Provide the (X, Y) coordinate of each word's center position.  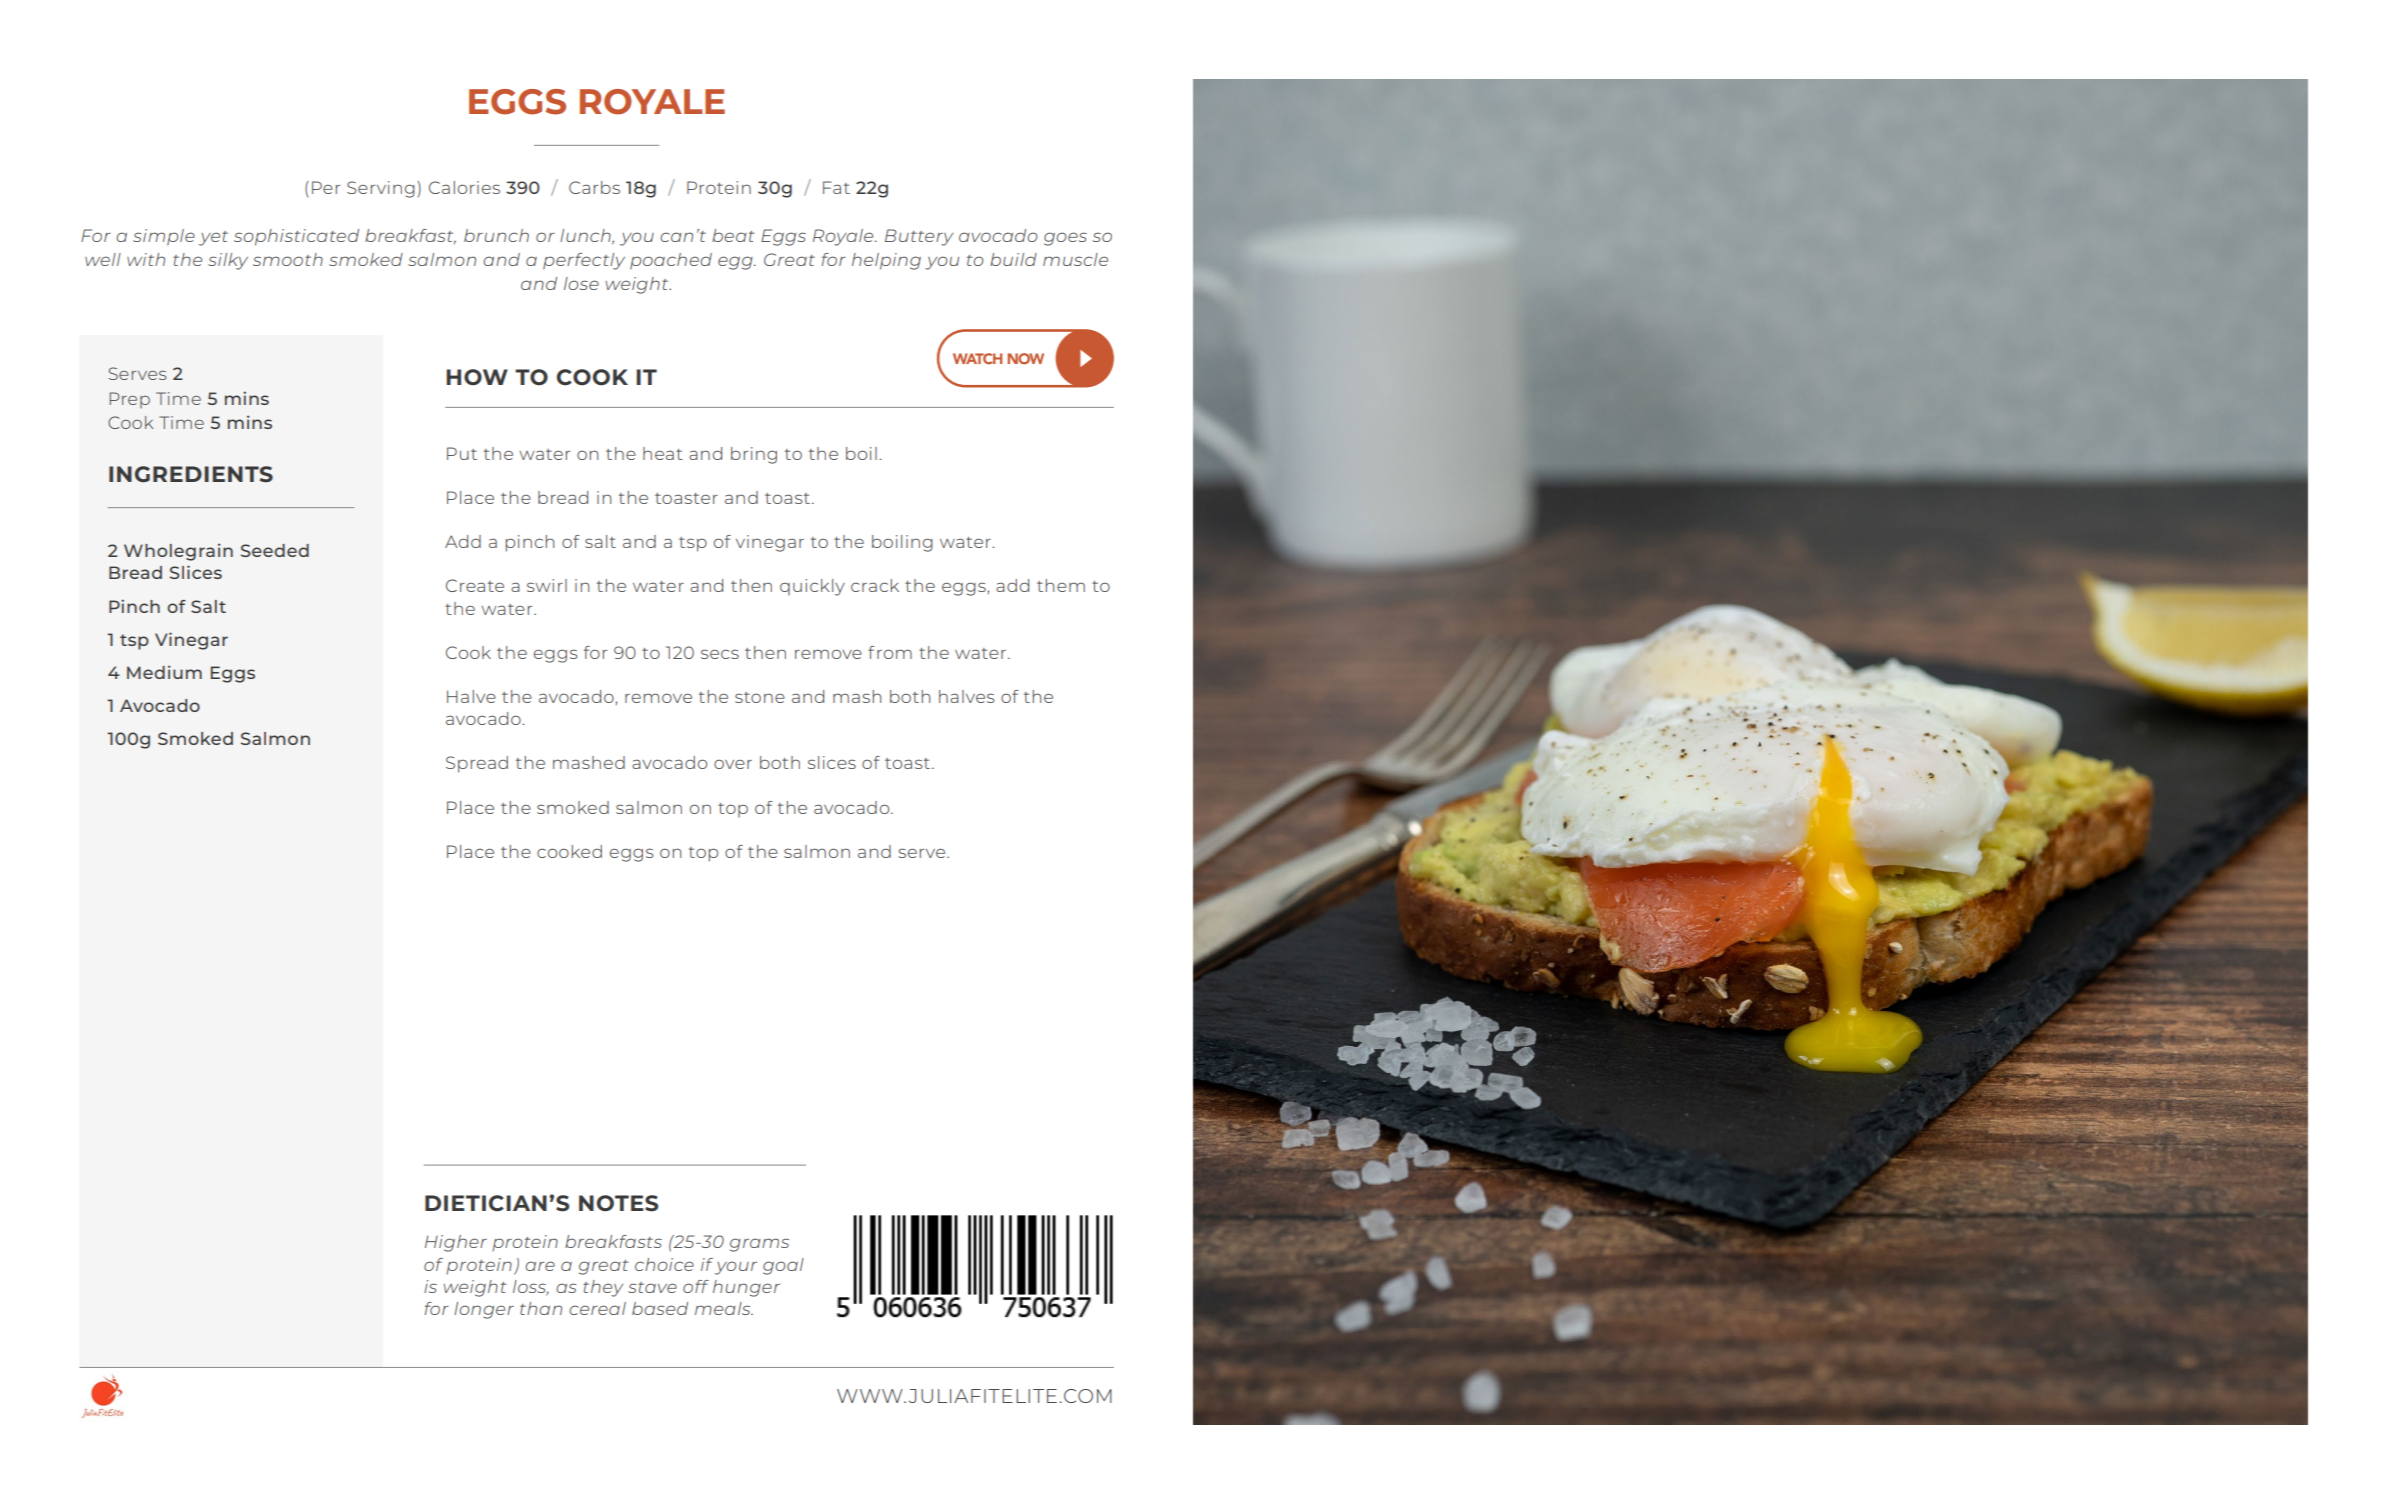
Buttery (919, 237)
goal (783, 1266)
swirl (547, 585)
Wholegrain (178, 552)
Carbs (594, 187)
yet (213, 238)
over (733, 764)
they (603, 1288)
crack (875, 585)
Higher (456, 1243)
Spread (477, 764)
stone (760, 697)
